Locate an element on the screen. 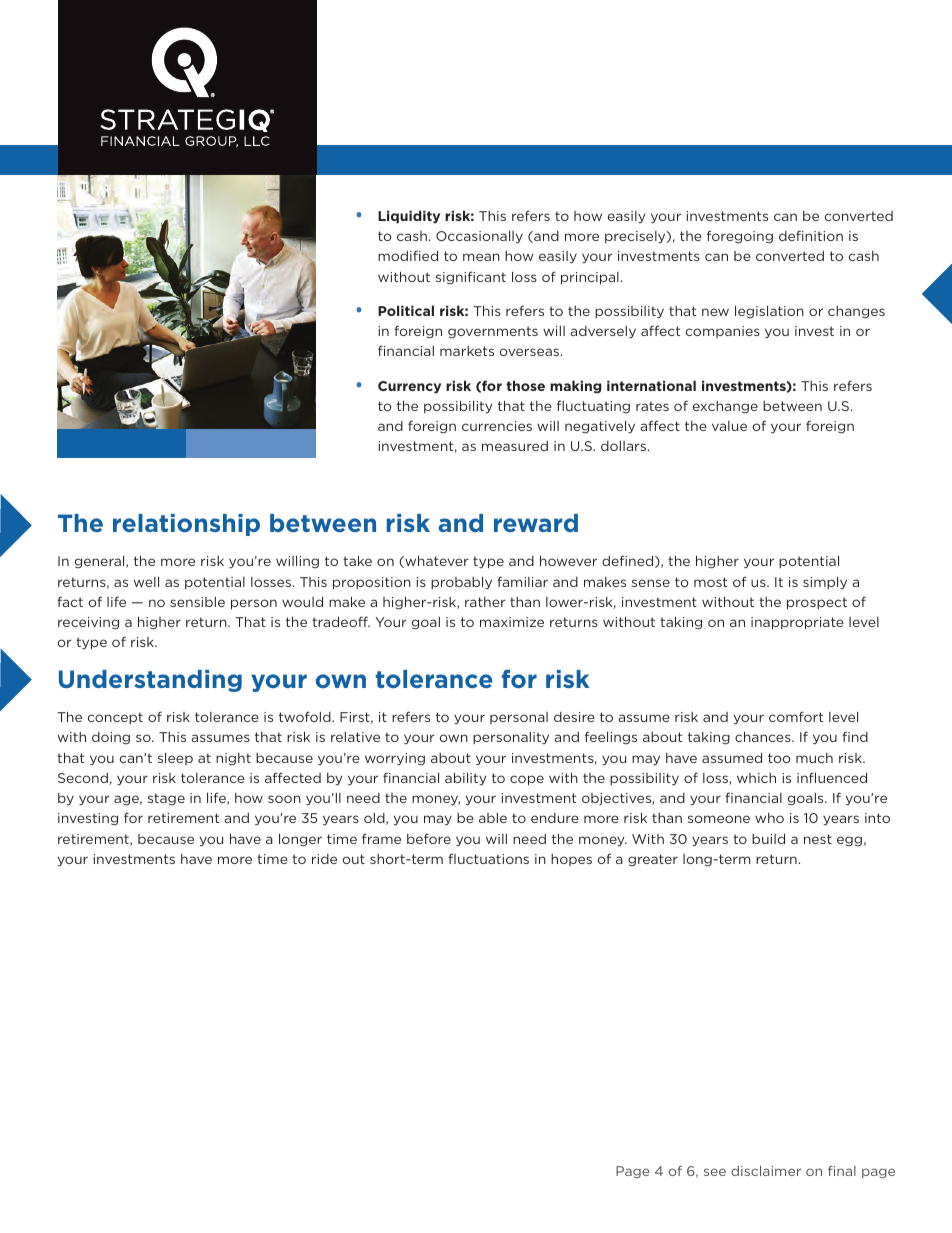  definition is located at coordinates (811, 235).
